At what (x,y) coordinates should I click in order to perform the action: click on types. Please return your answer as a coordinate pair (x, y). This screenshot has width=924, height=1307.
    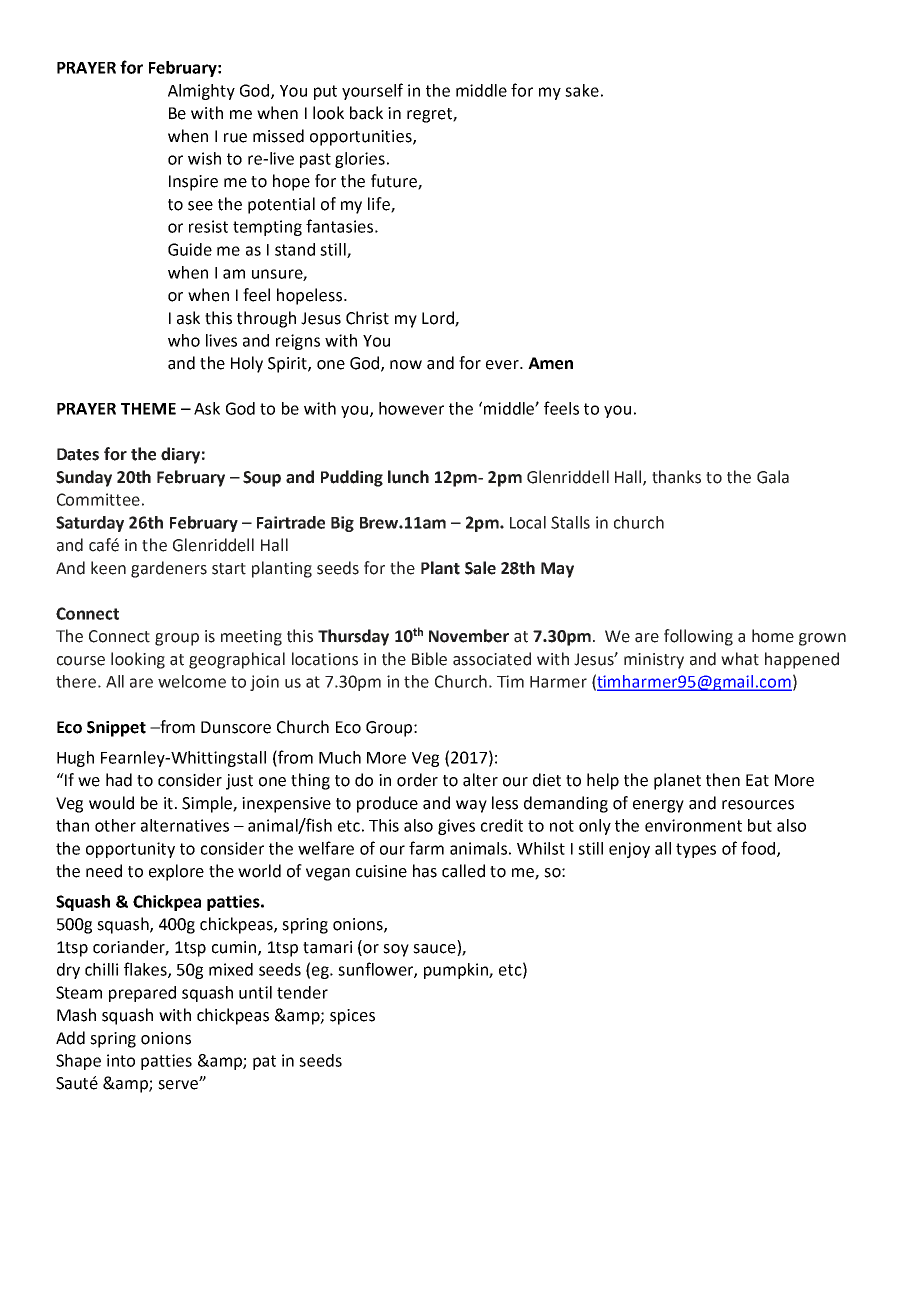
    Looking at the image, I should click on (696, 850).
